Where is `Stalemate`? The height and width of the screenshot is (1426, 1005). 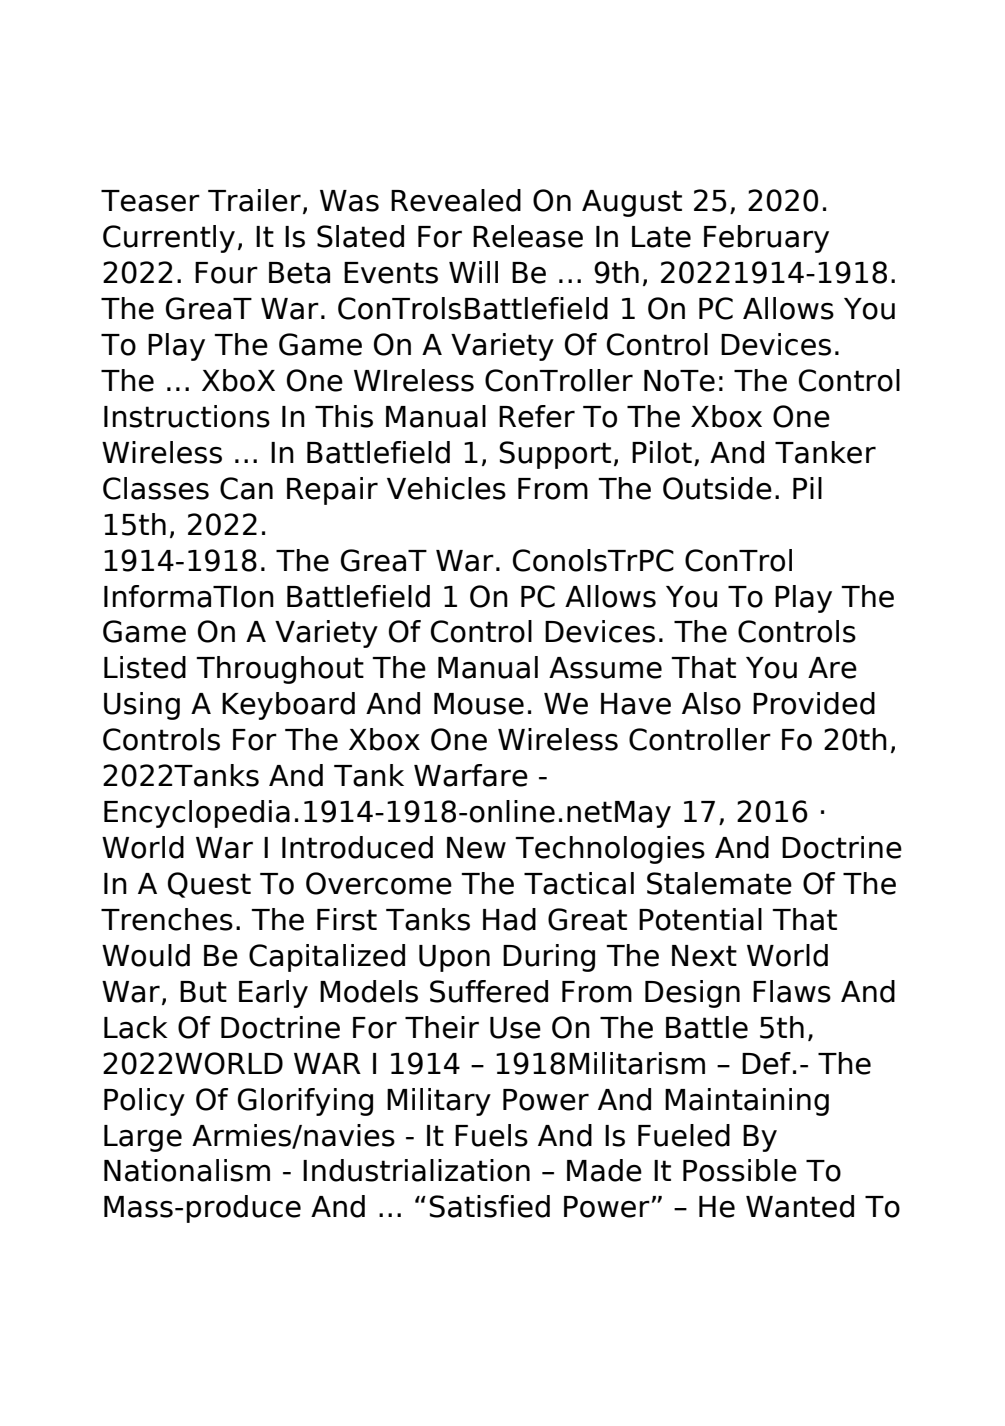 Stalemate is located at coordinates (719, 883).
